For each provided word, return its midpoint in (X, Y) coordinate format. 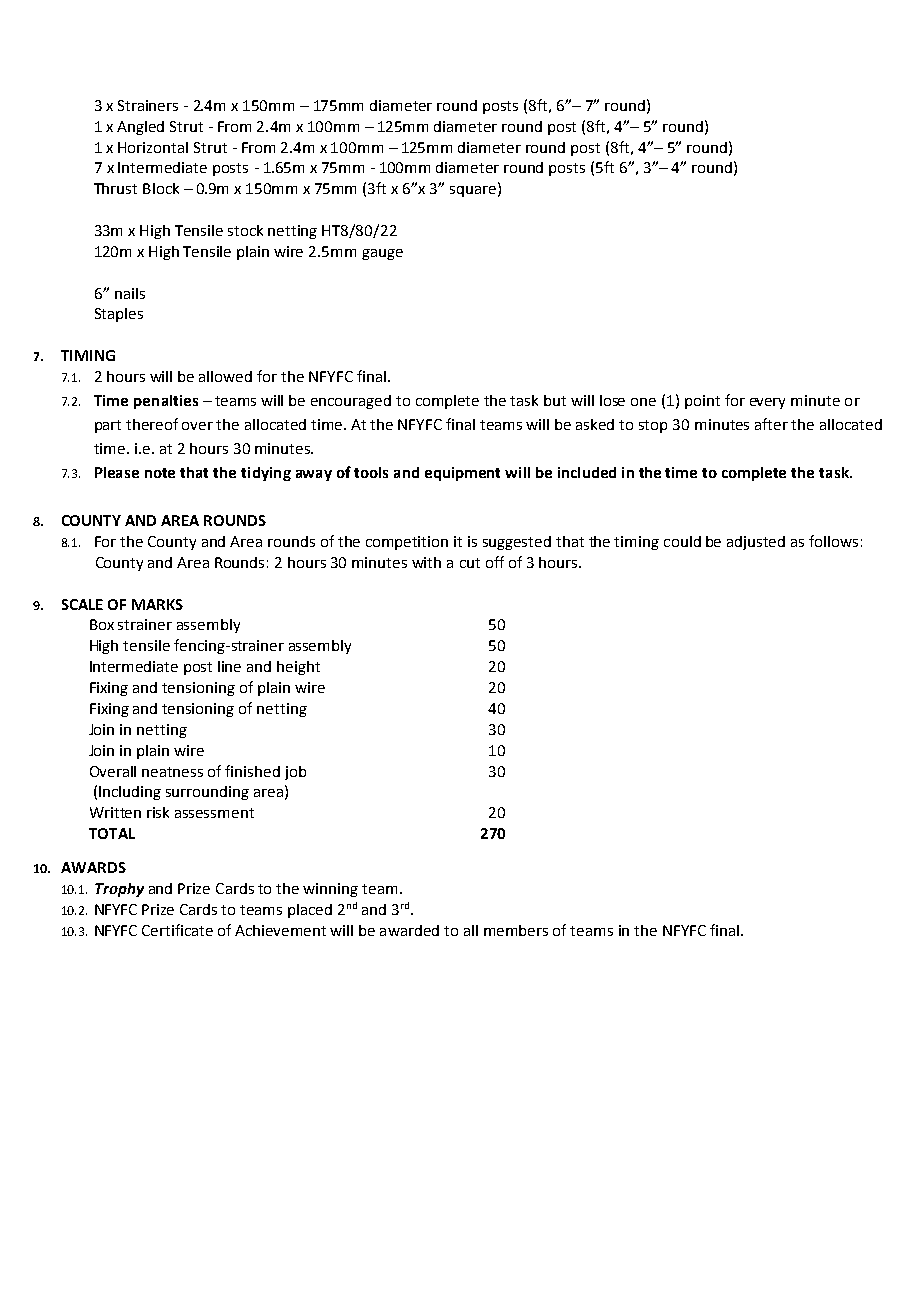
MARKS (157, 604)
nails (130, 293)
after (771, 424)
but (555, 400)
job (295, 773)
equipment (462, 474)
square (474, 191)
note (160, 473)
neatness (172, 772)
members (516, 930)
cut (470, 563)
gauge (382, 254)
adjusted (756, 543)
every (767, 403)
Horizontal (153, 147)
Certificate (177, 930)
